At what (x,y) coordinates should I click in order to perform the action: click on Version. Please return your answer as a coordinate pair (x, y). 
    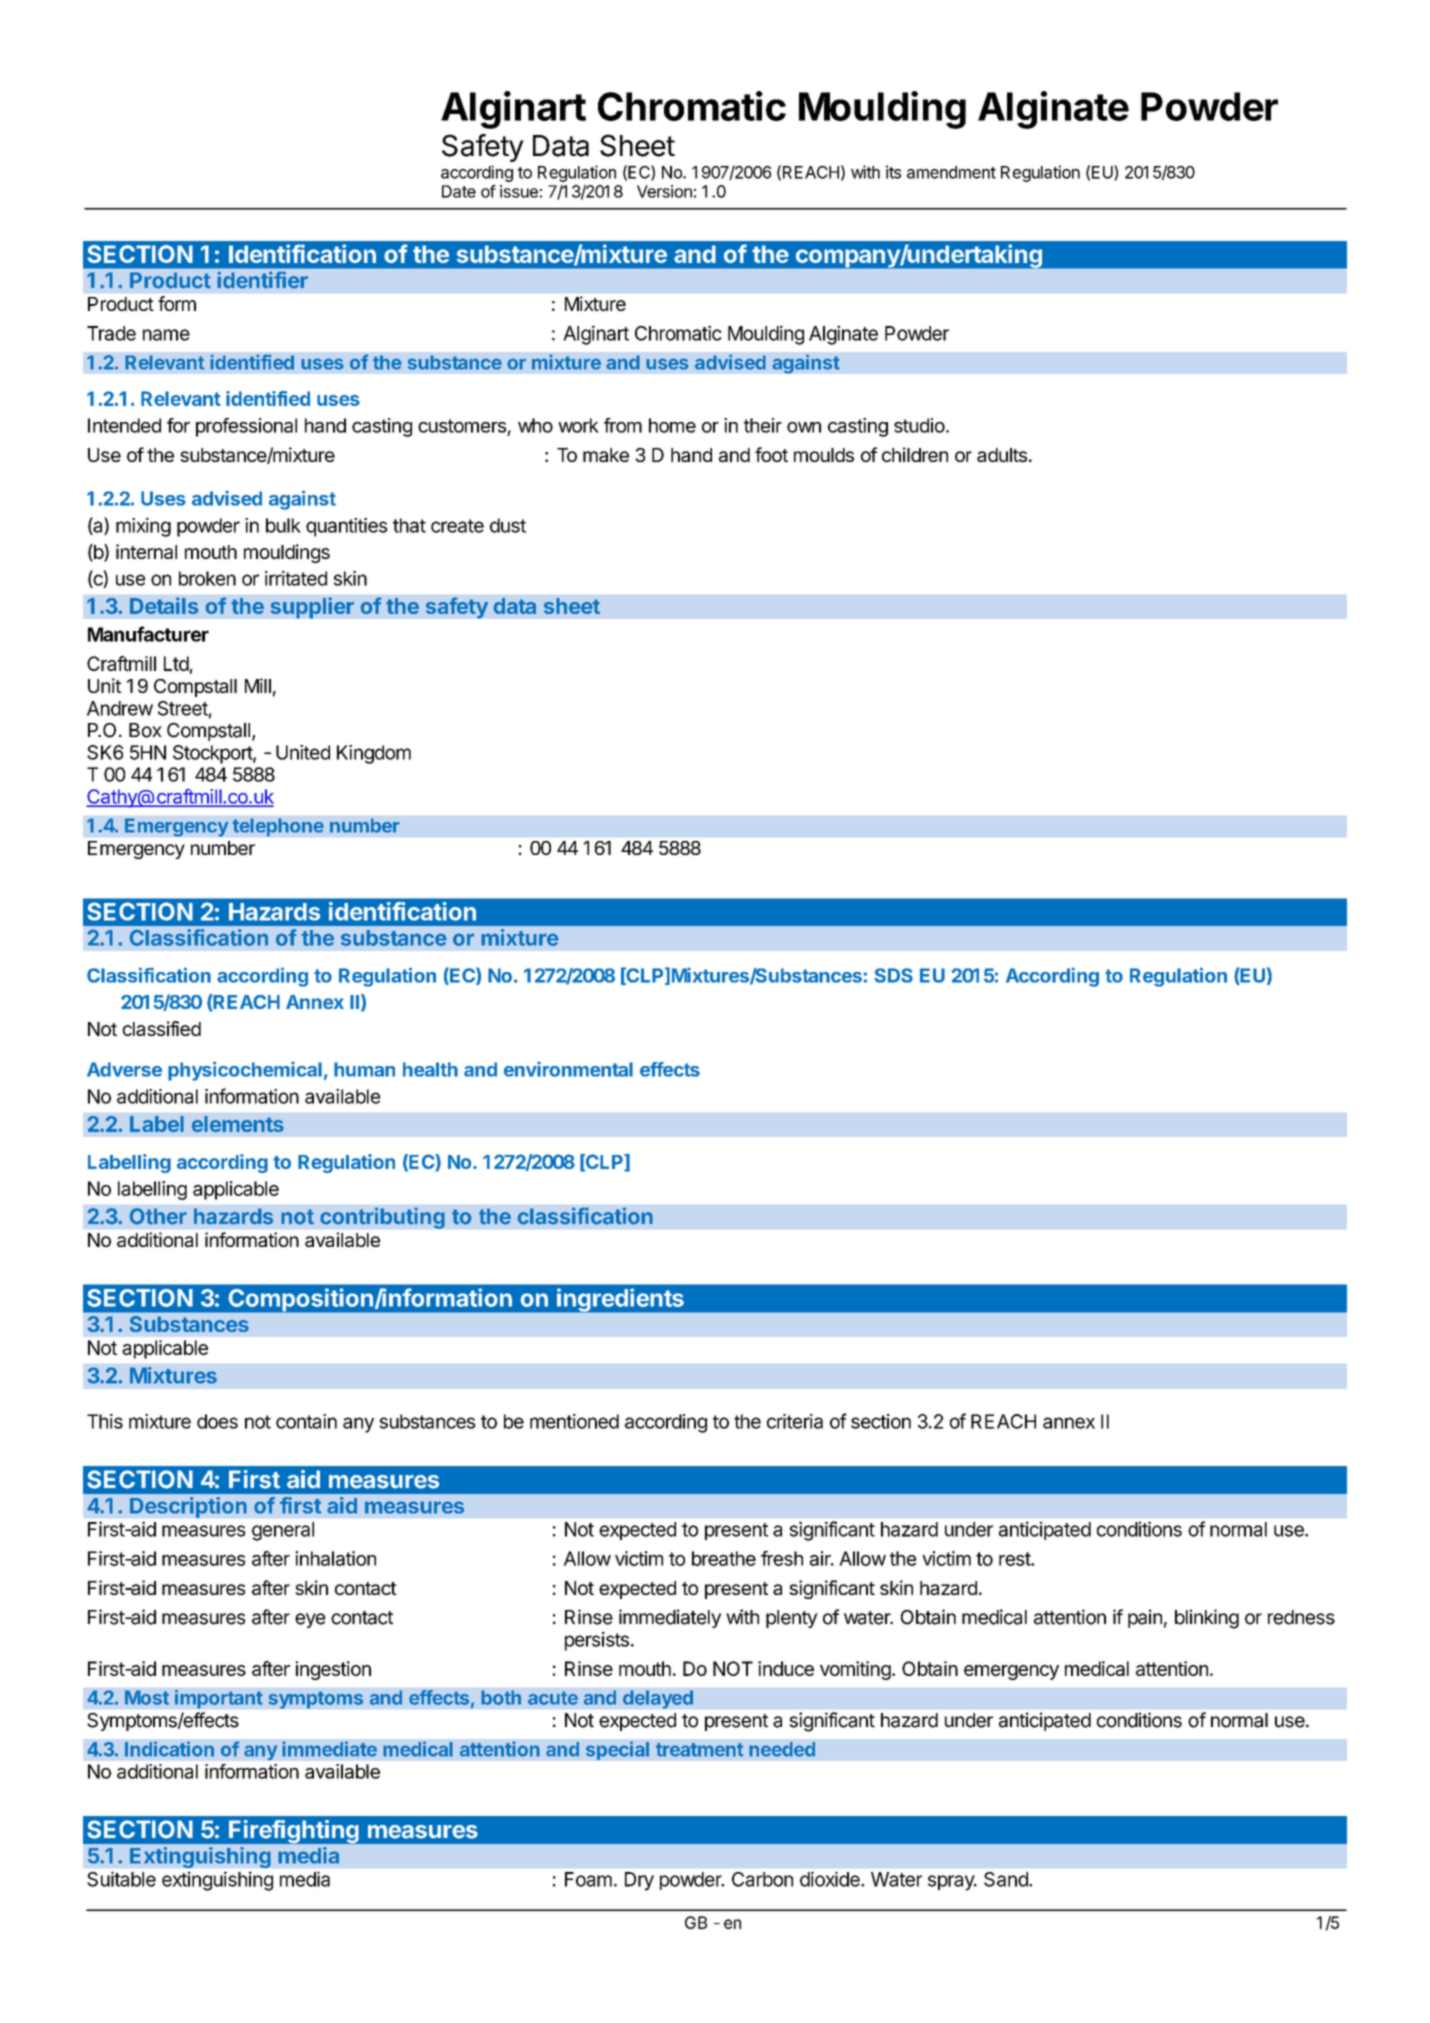
    Looking at the image, I should click on (664, 191).
